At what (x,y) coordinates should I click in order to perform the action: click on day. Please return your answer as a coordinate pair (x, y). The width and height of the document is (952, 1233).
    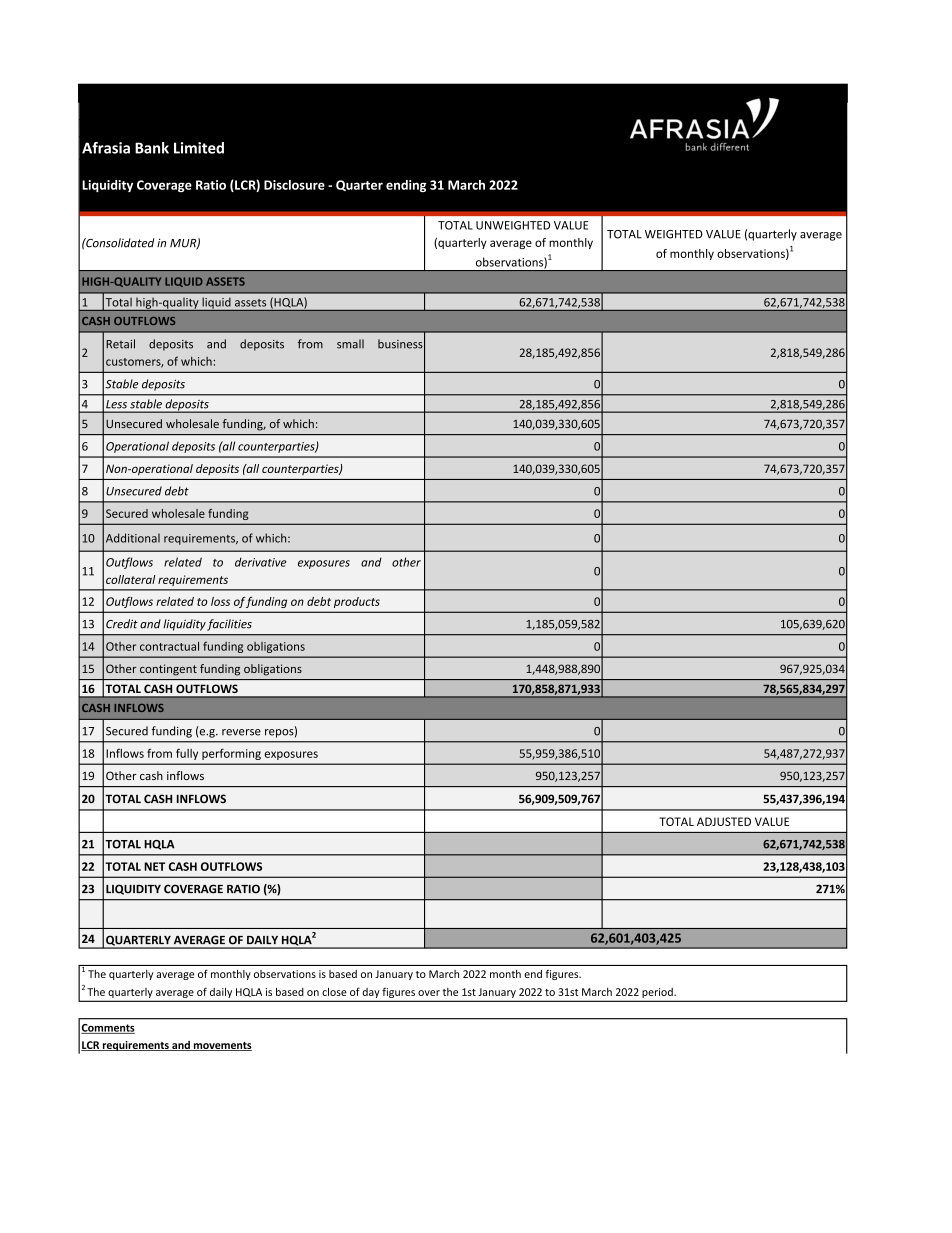
    Looking at the image, I should click on (371, 993).
